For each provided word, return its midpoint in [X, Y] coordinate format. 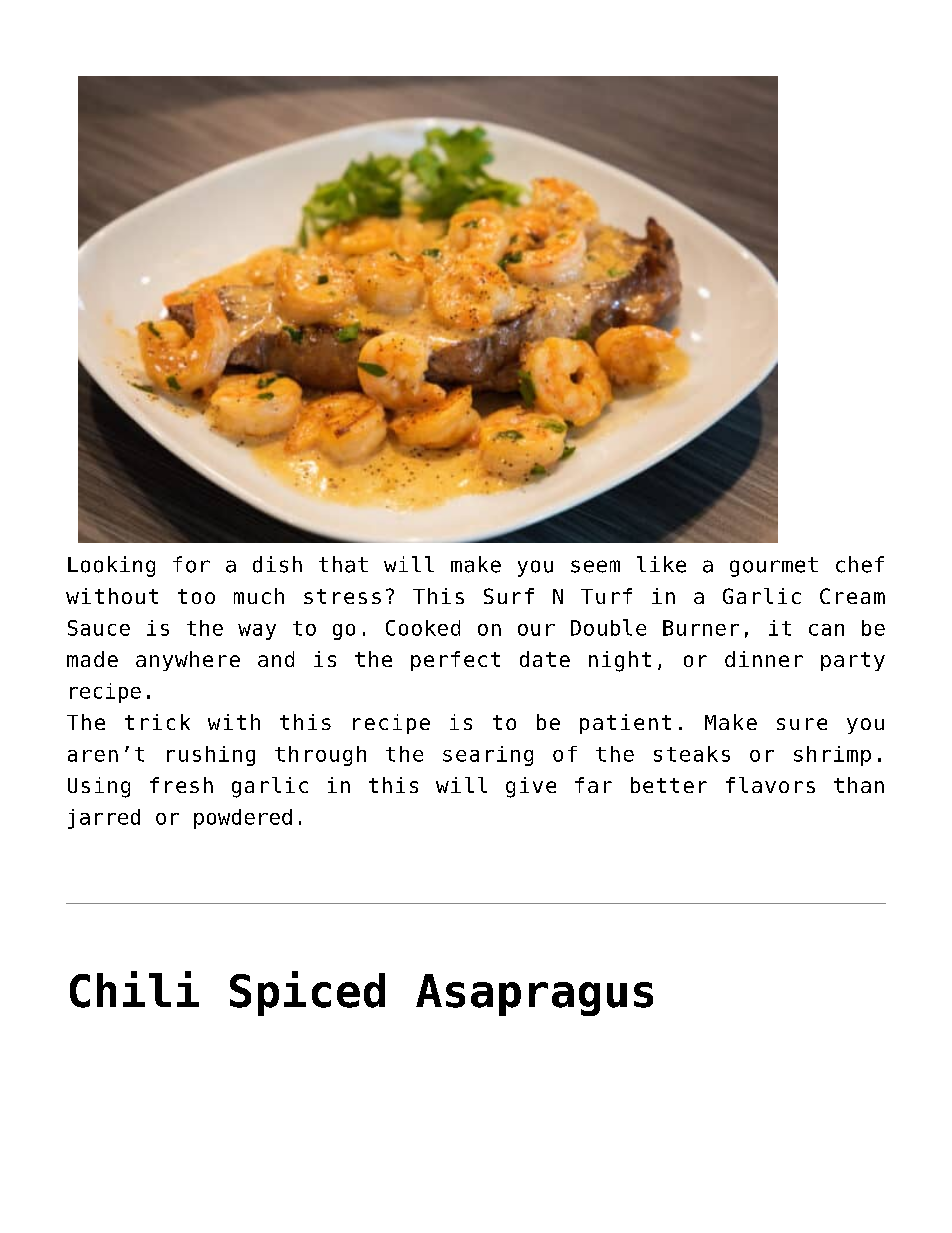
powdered [243, 819]
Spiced [307, 993]
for [191, 564]
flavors [770, 785]
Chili [134, 989]
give [531, 787]
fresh [181, 785]
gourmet [774, 567]
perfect [455, 661]
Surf [509, 596]
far [593, 785]
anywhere [188, 661]
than [859, 785]
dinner [764, 659]
